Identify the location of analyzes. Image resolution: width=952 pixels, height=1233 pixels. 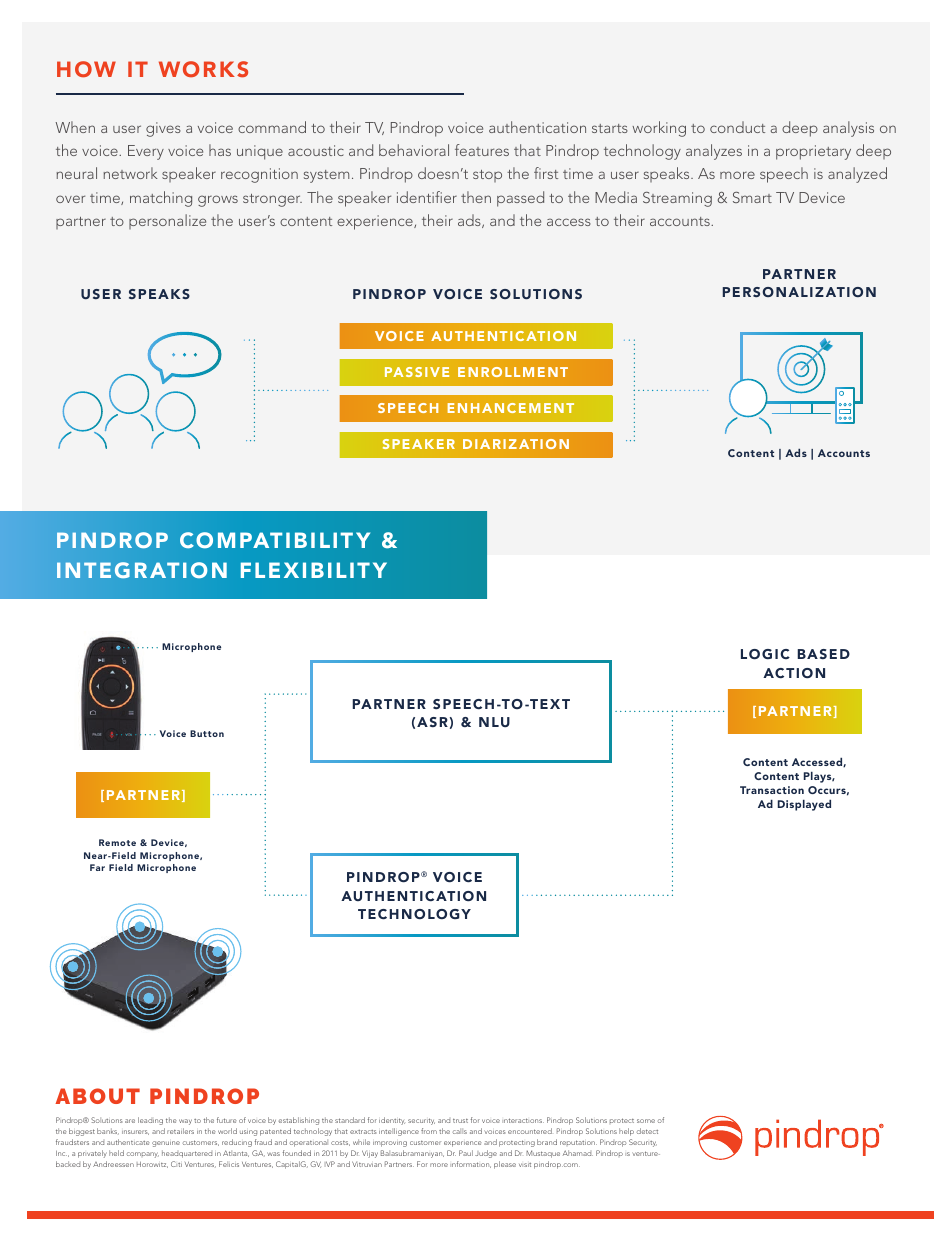
(714, 152).
